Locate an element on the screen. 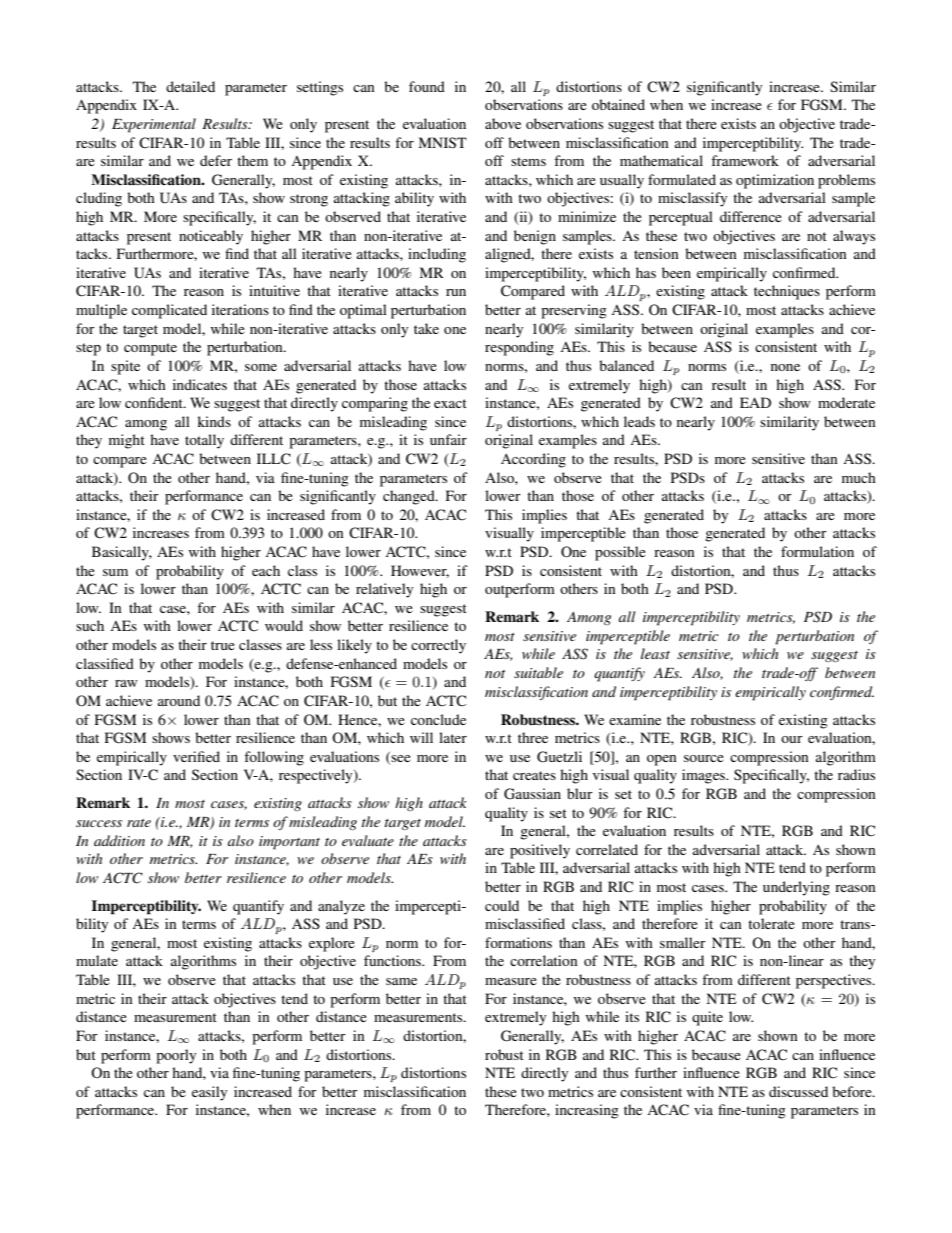 The width and height of the screenshot is (952, 1233). framework is located at coordinates (745, 160).
